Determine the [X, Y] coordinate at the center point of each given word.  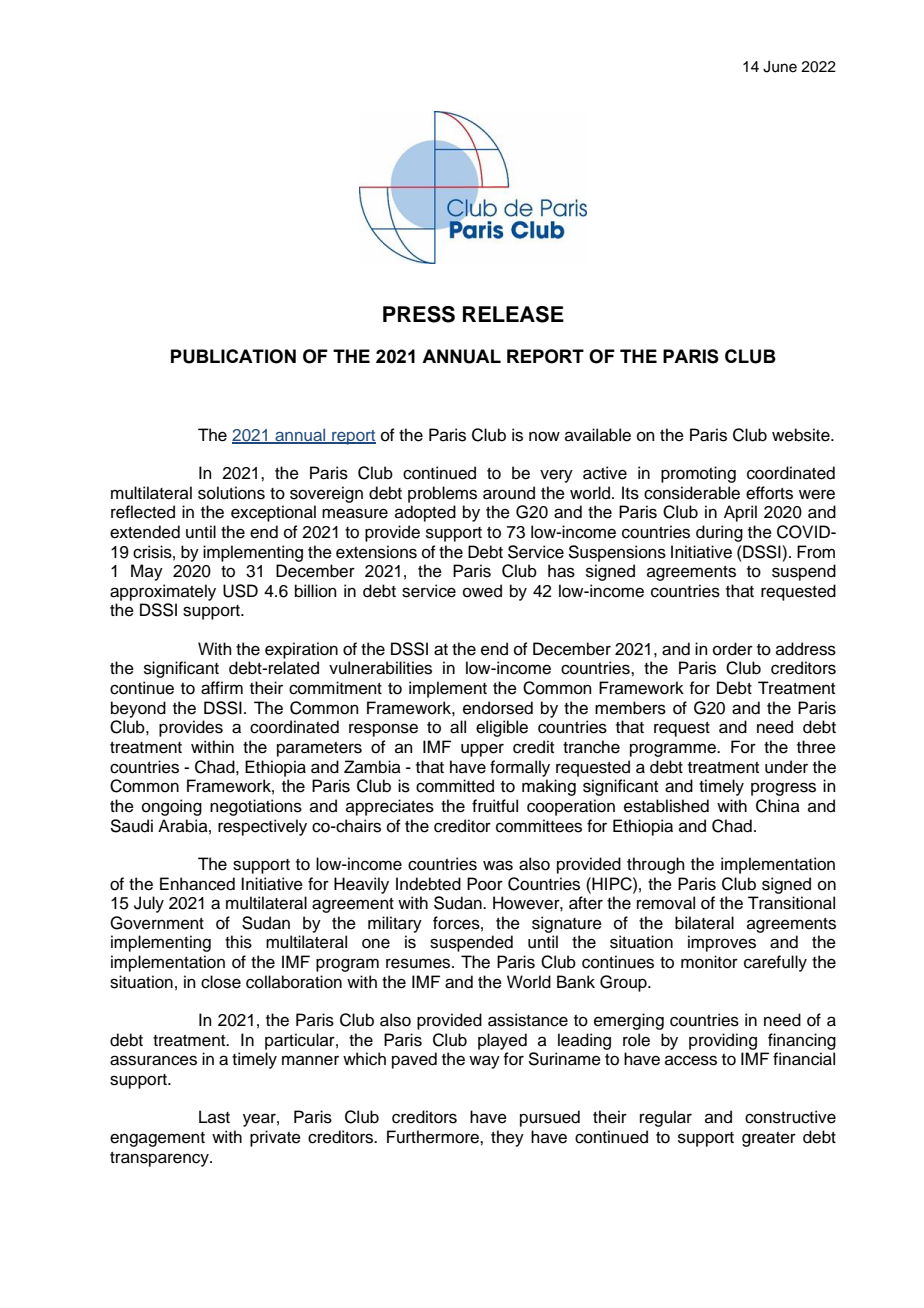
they [507, 1138]
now [544, 436]
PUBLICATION [233, 356]
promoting [698, 474]
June [780, 67]
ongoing [172, 807]
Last [214, 1117]
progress [783, 789]
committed [455, 786]
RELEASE [513, 314]
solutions [231, 493]
